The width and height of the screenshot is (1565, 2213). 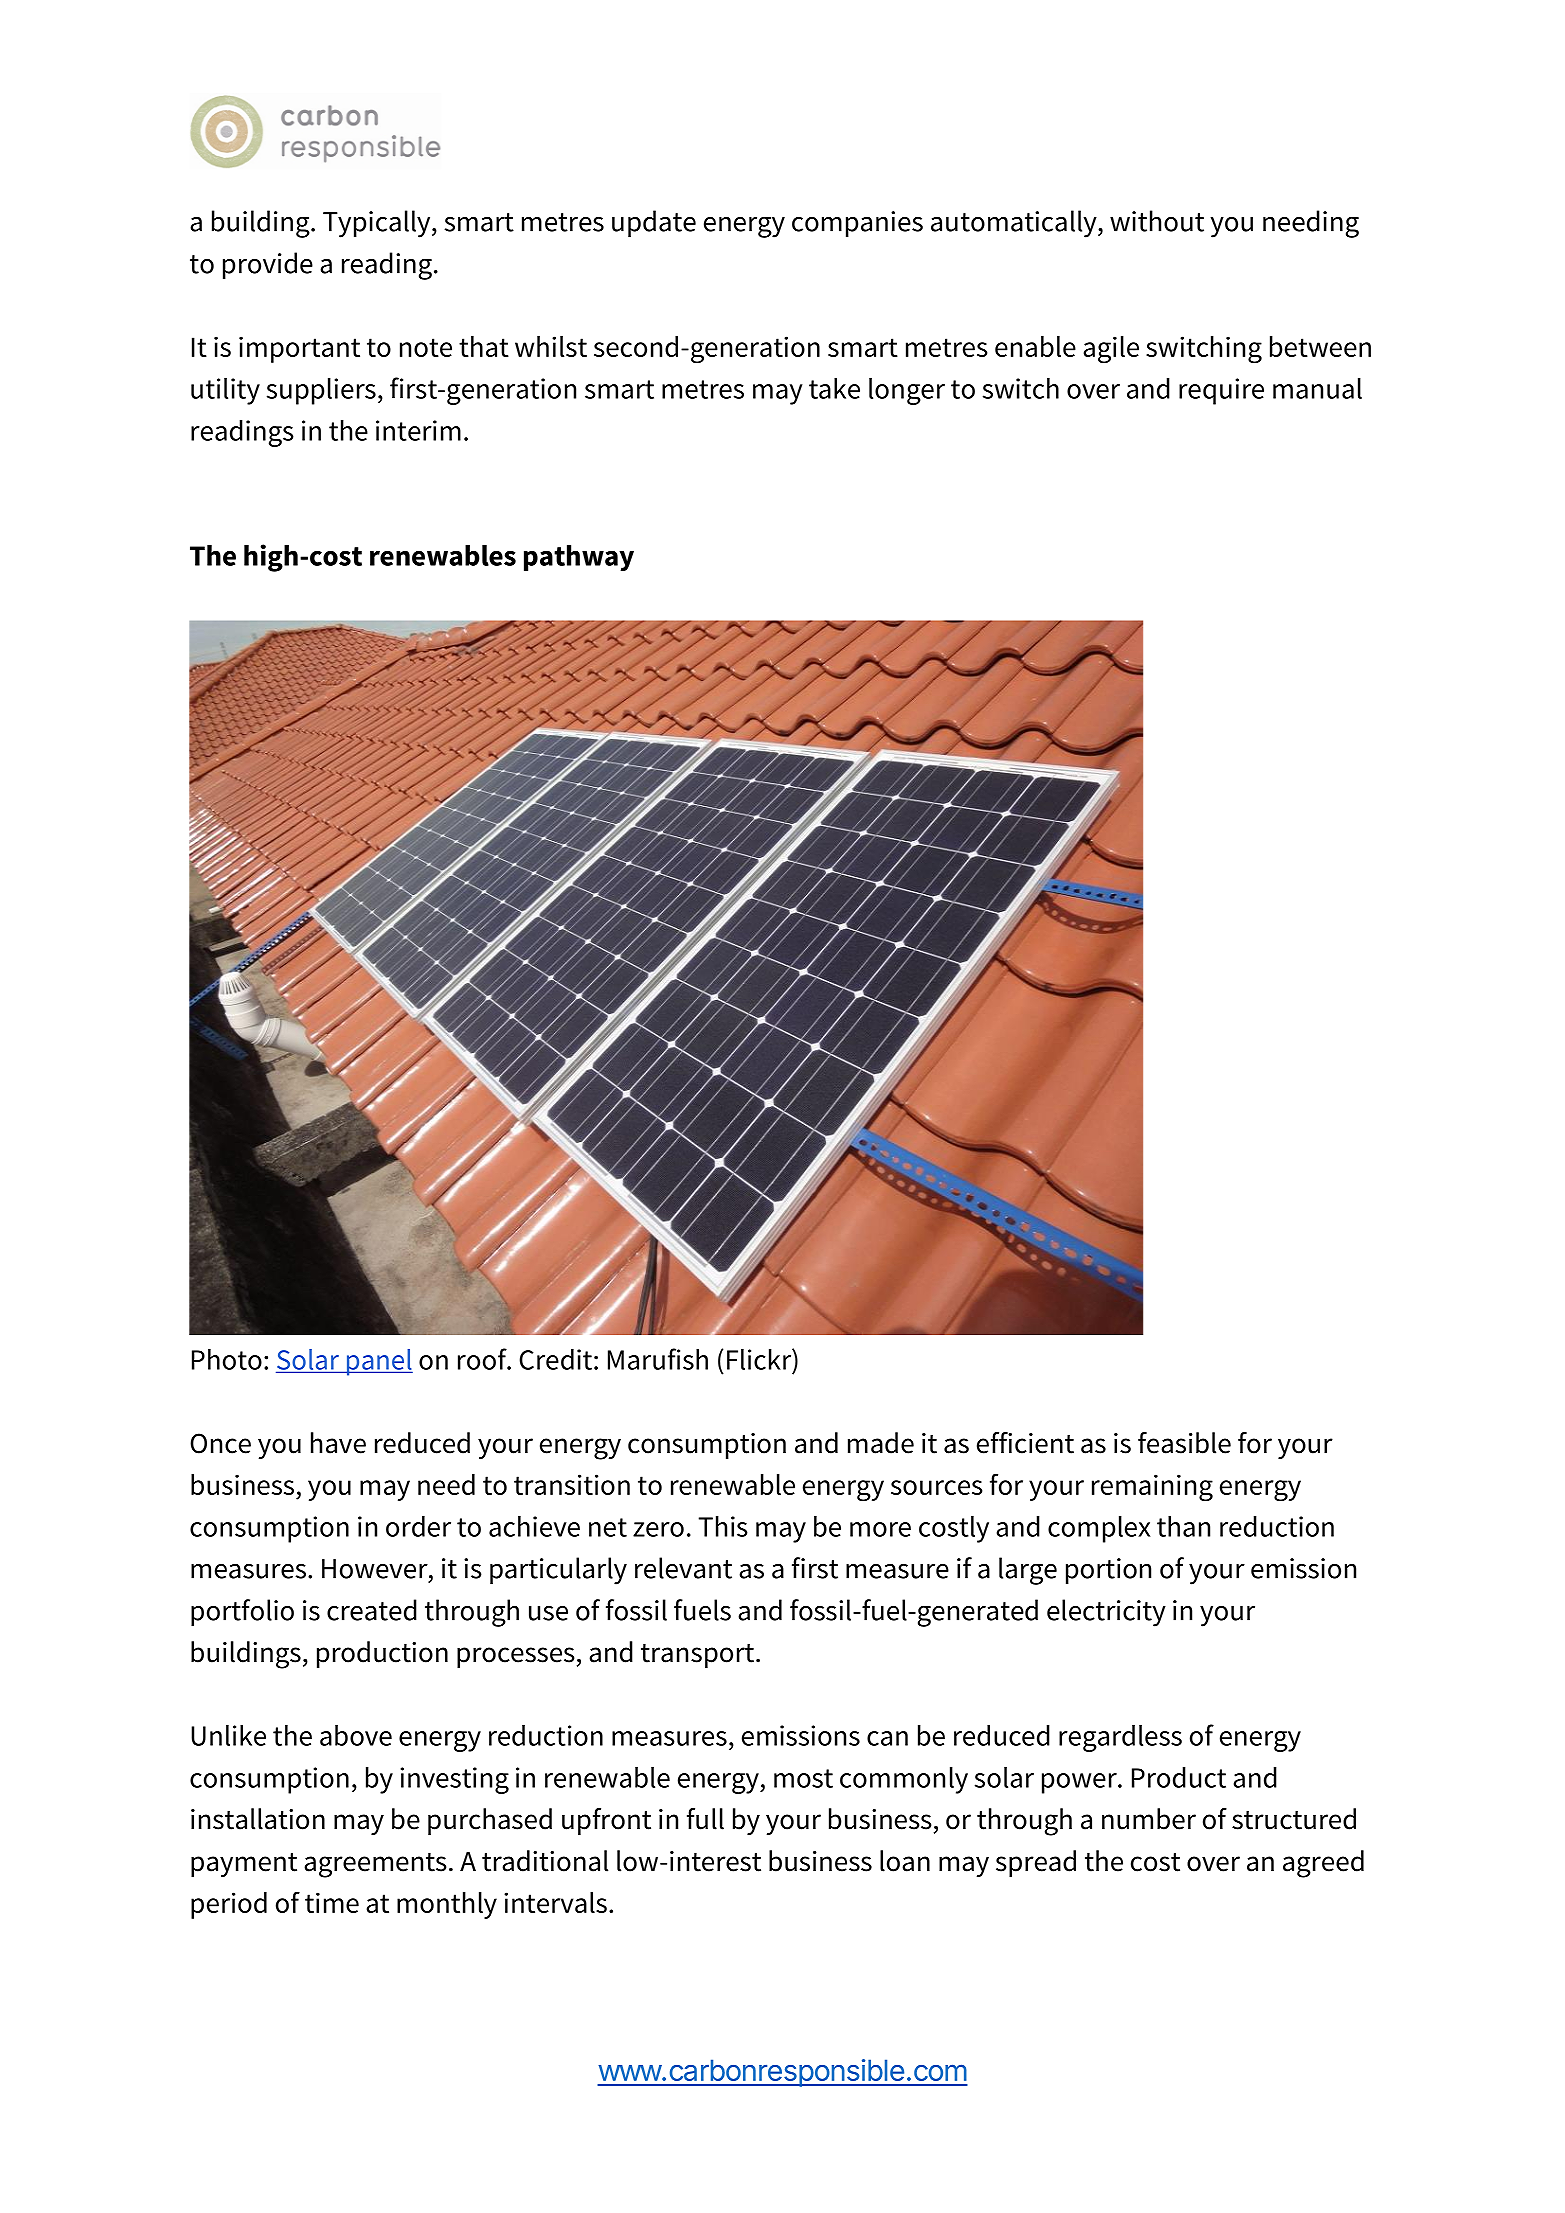 What do you see at coordinates (375, 1865) in the screenshot?
I see `agreements` at bounding box center [375, 1865].
